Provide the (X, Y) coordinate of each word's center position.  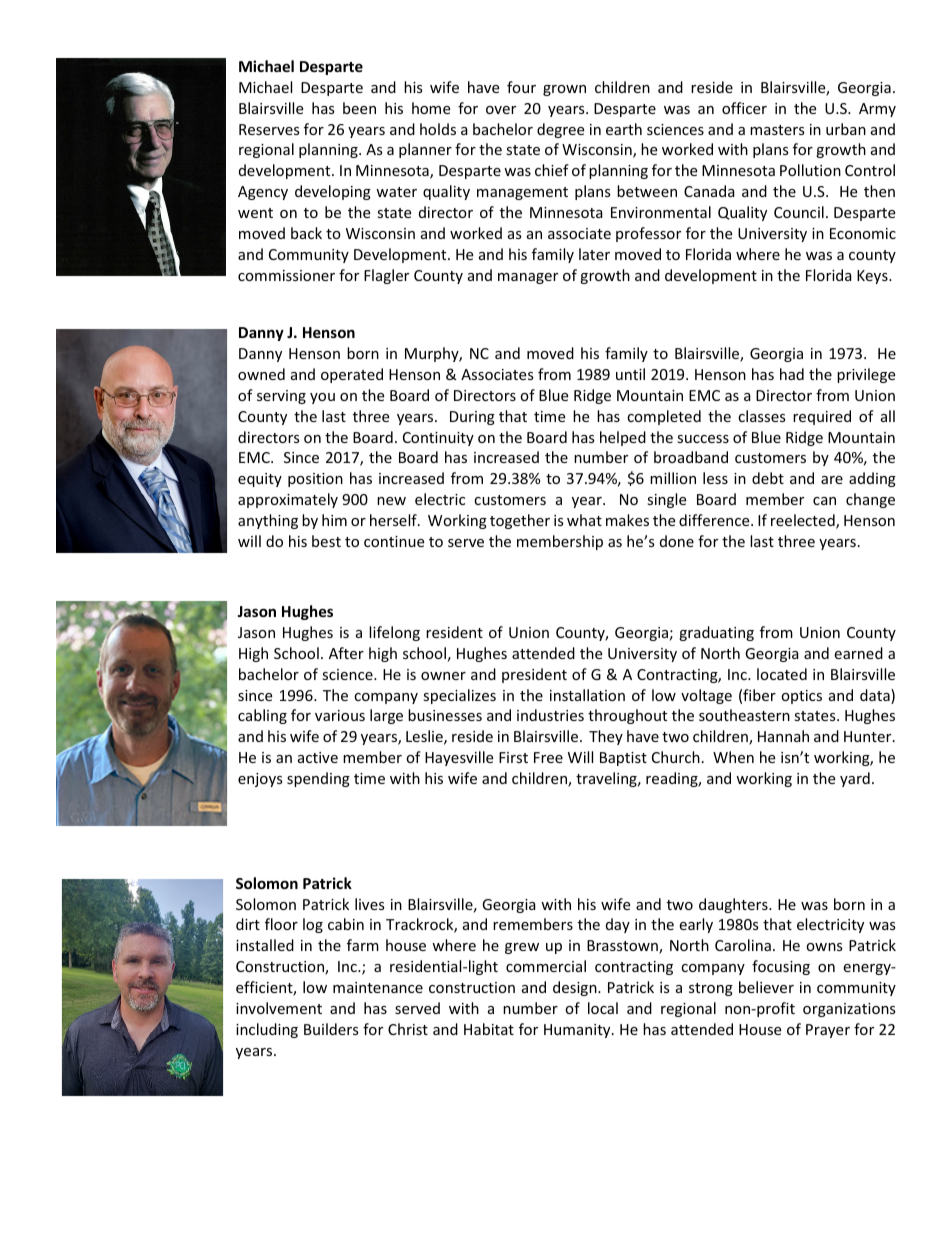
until (630, 374)
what (584, 520)
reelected (804, 521)
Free (548, 757)
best (326, 541)
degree (560, 130)
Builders (331, 1029)
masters (777, 130)
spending (318, 779)
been (359, 108)
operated (352, 375)
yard (855, 779)
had (792, 374)
